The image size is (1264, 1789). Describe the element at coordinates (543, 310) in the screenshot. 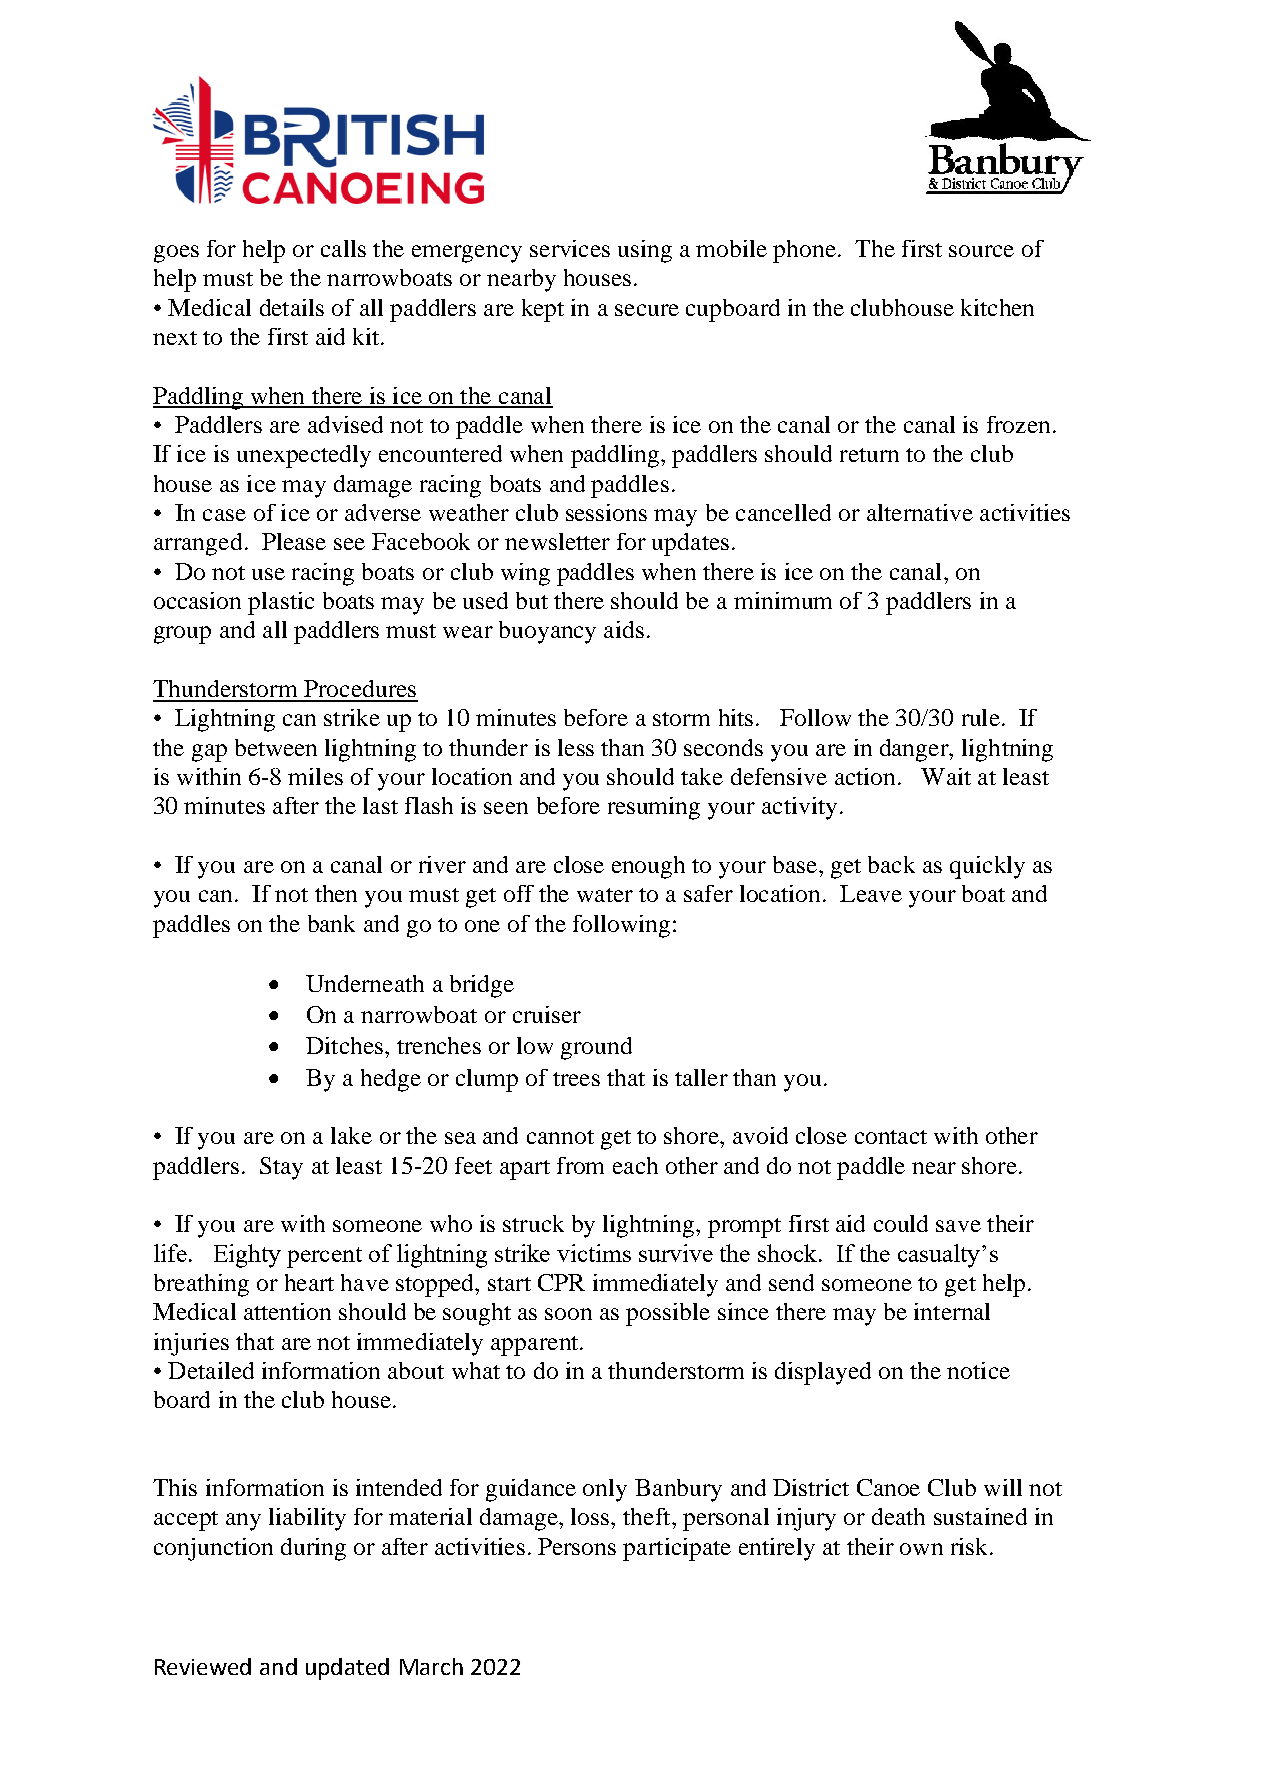

I see `kept` at that location.
